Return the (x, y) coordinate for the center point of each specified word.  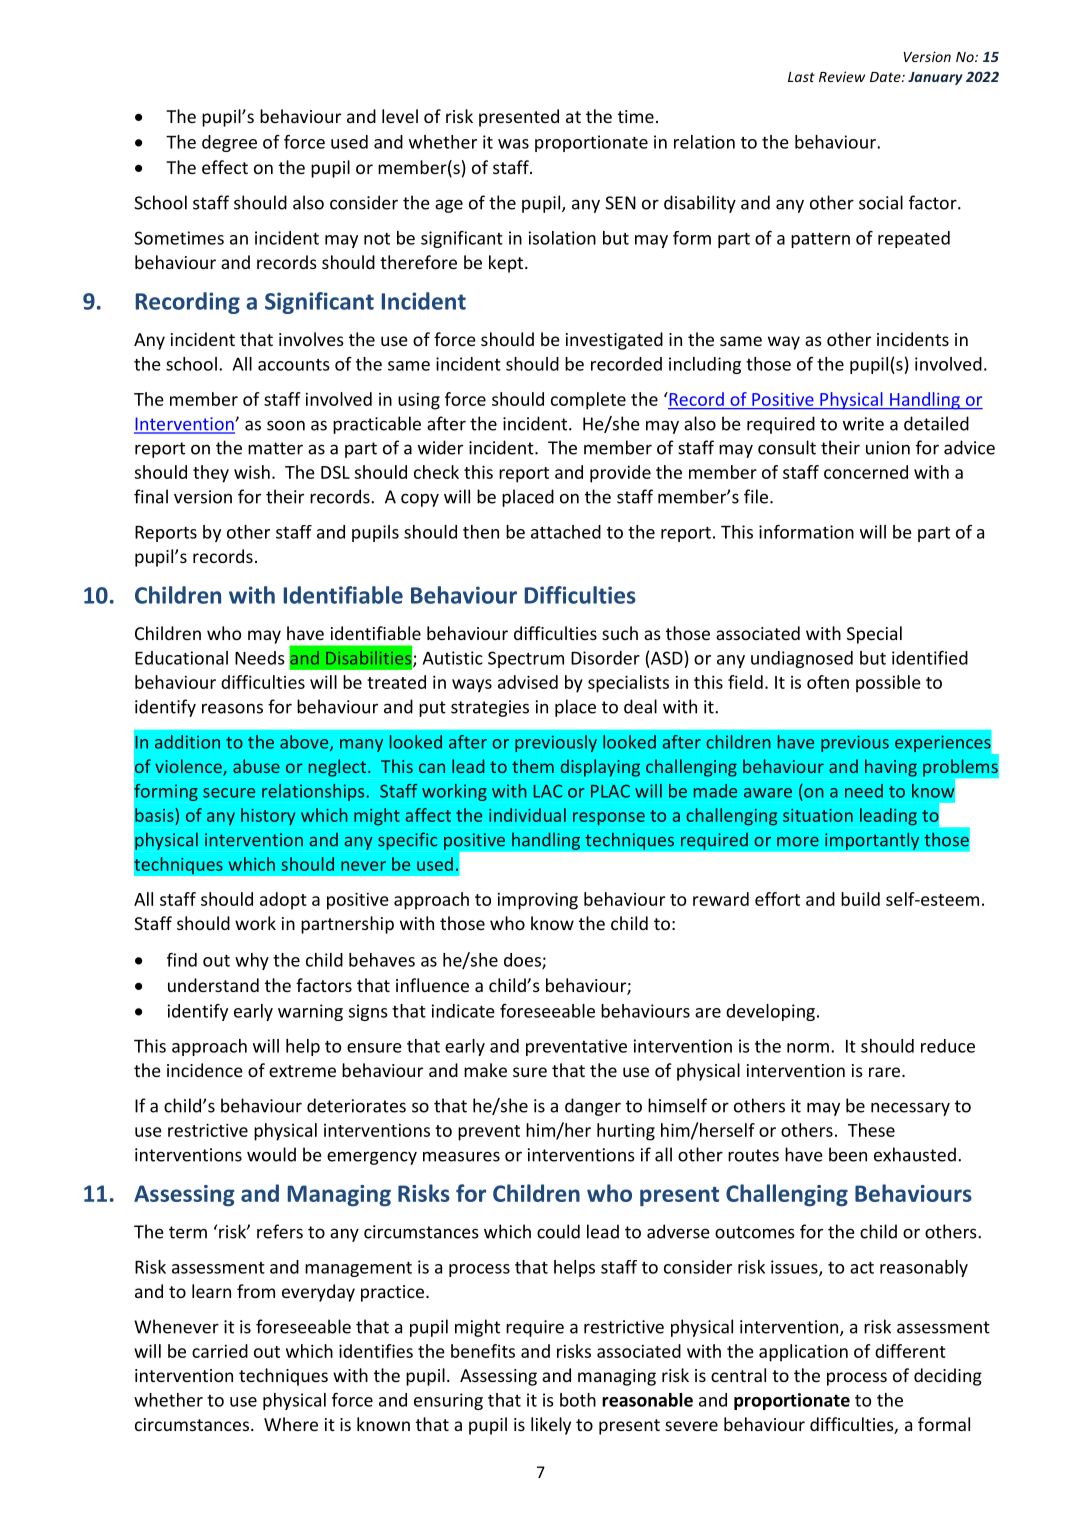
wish (252, 472)
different (910, 1351)
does (523, 961)
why (252, 961)
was (513, 144)
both (578, 1400)
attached (566, 532)
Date (886, 77)
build (860, 899)
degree (229, 143)
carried (220, 1351)
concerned (866, 472)
